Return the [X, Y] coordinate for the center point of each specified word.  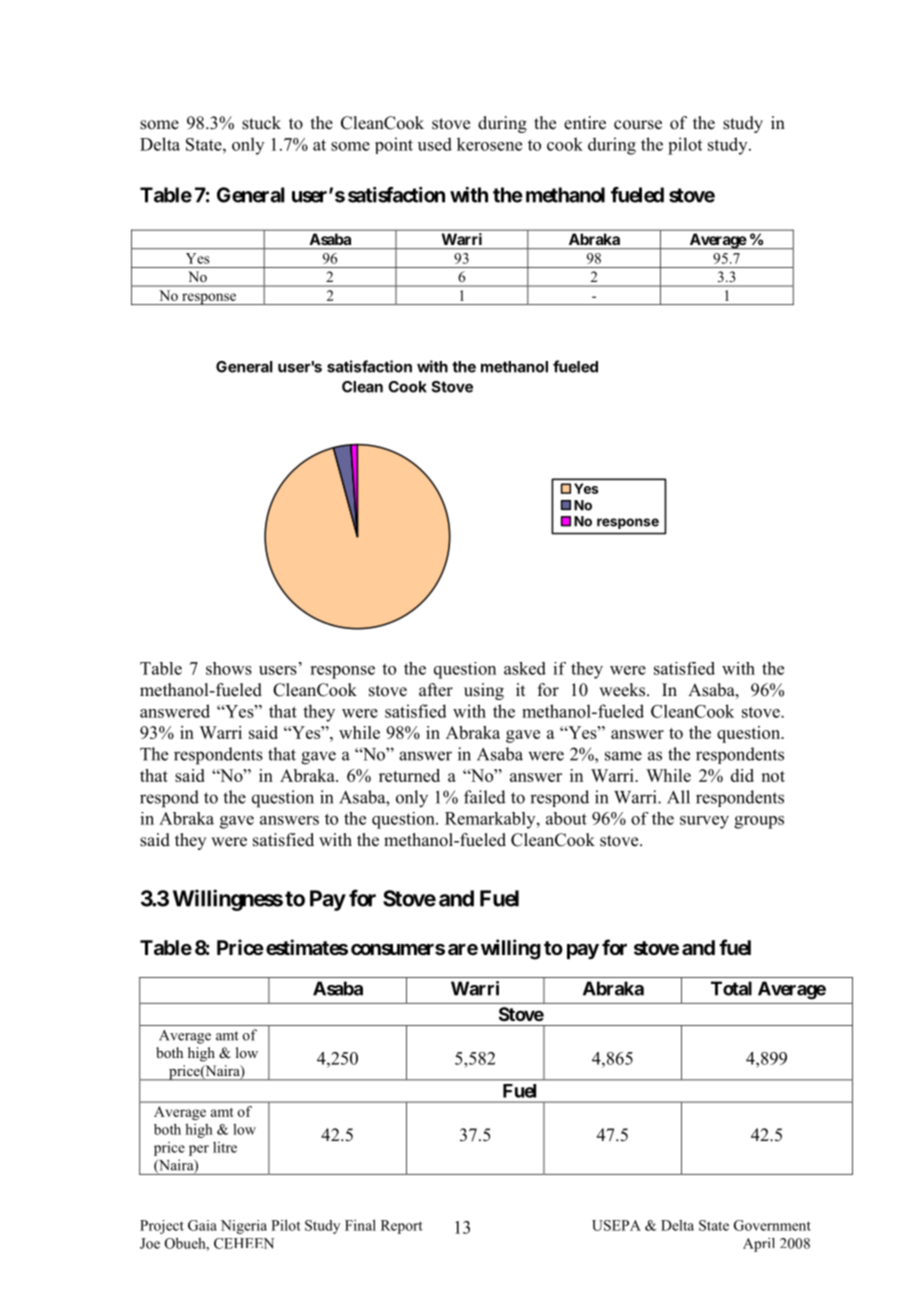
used [435, 144]
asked [525, 668]
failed [485, 797]
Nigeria [244, 1227]
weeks [623, 690]
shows [229, 668]
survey [704, 822]
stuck [261, 123]
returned [409, 775]
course [638, 125]
